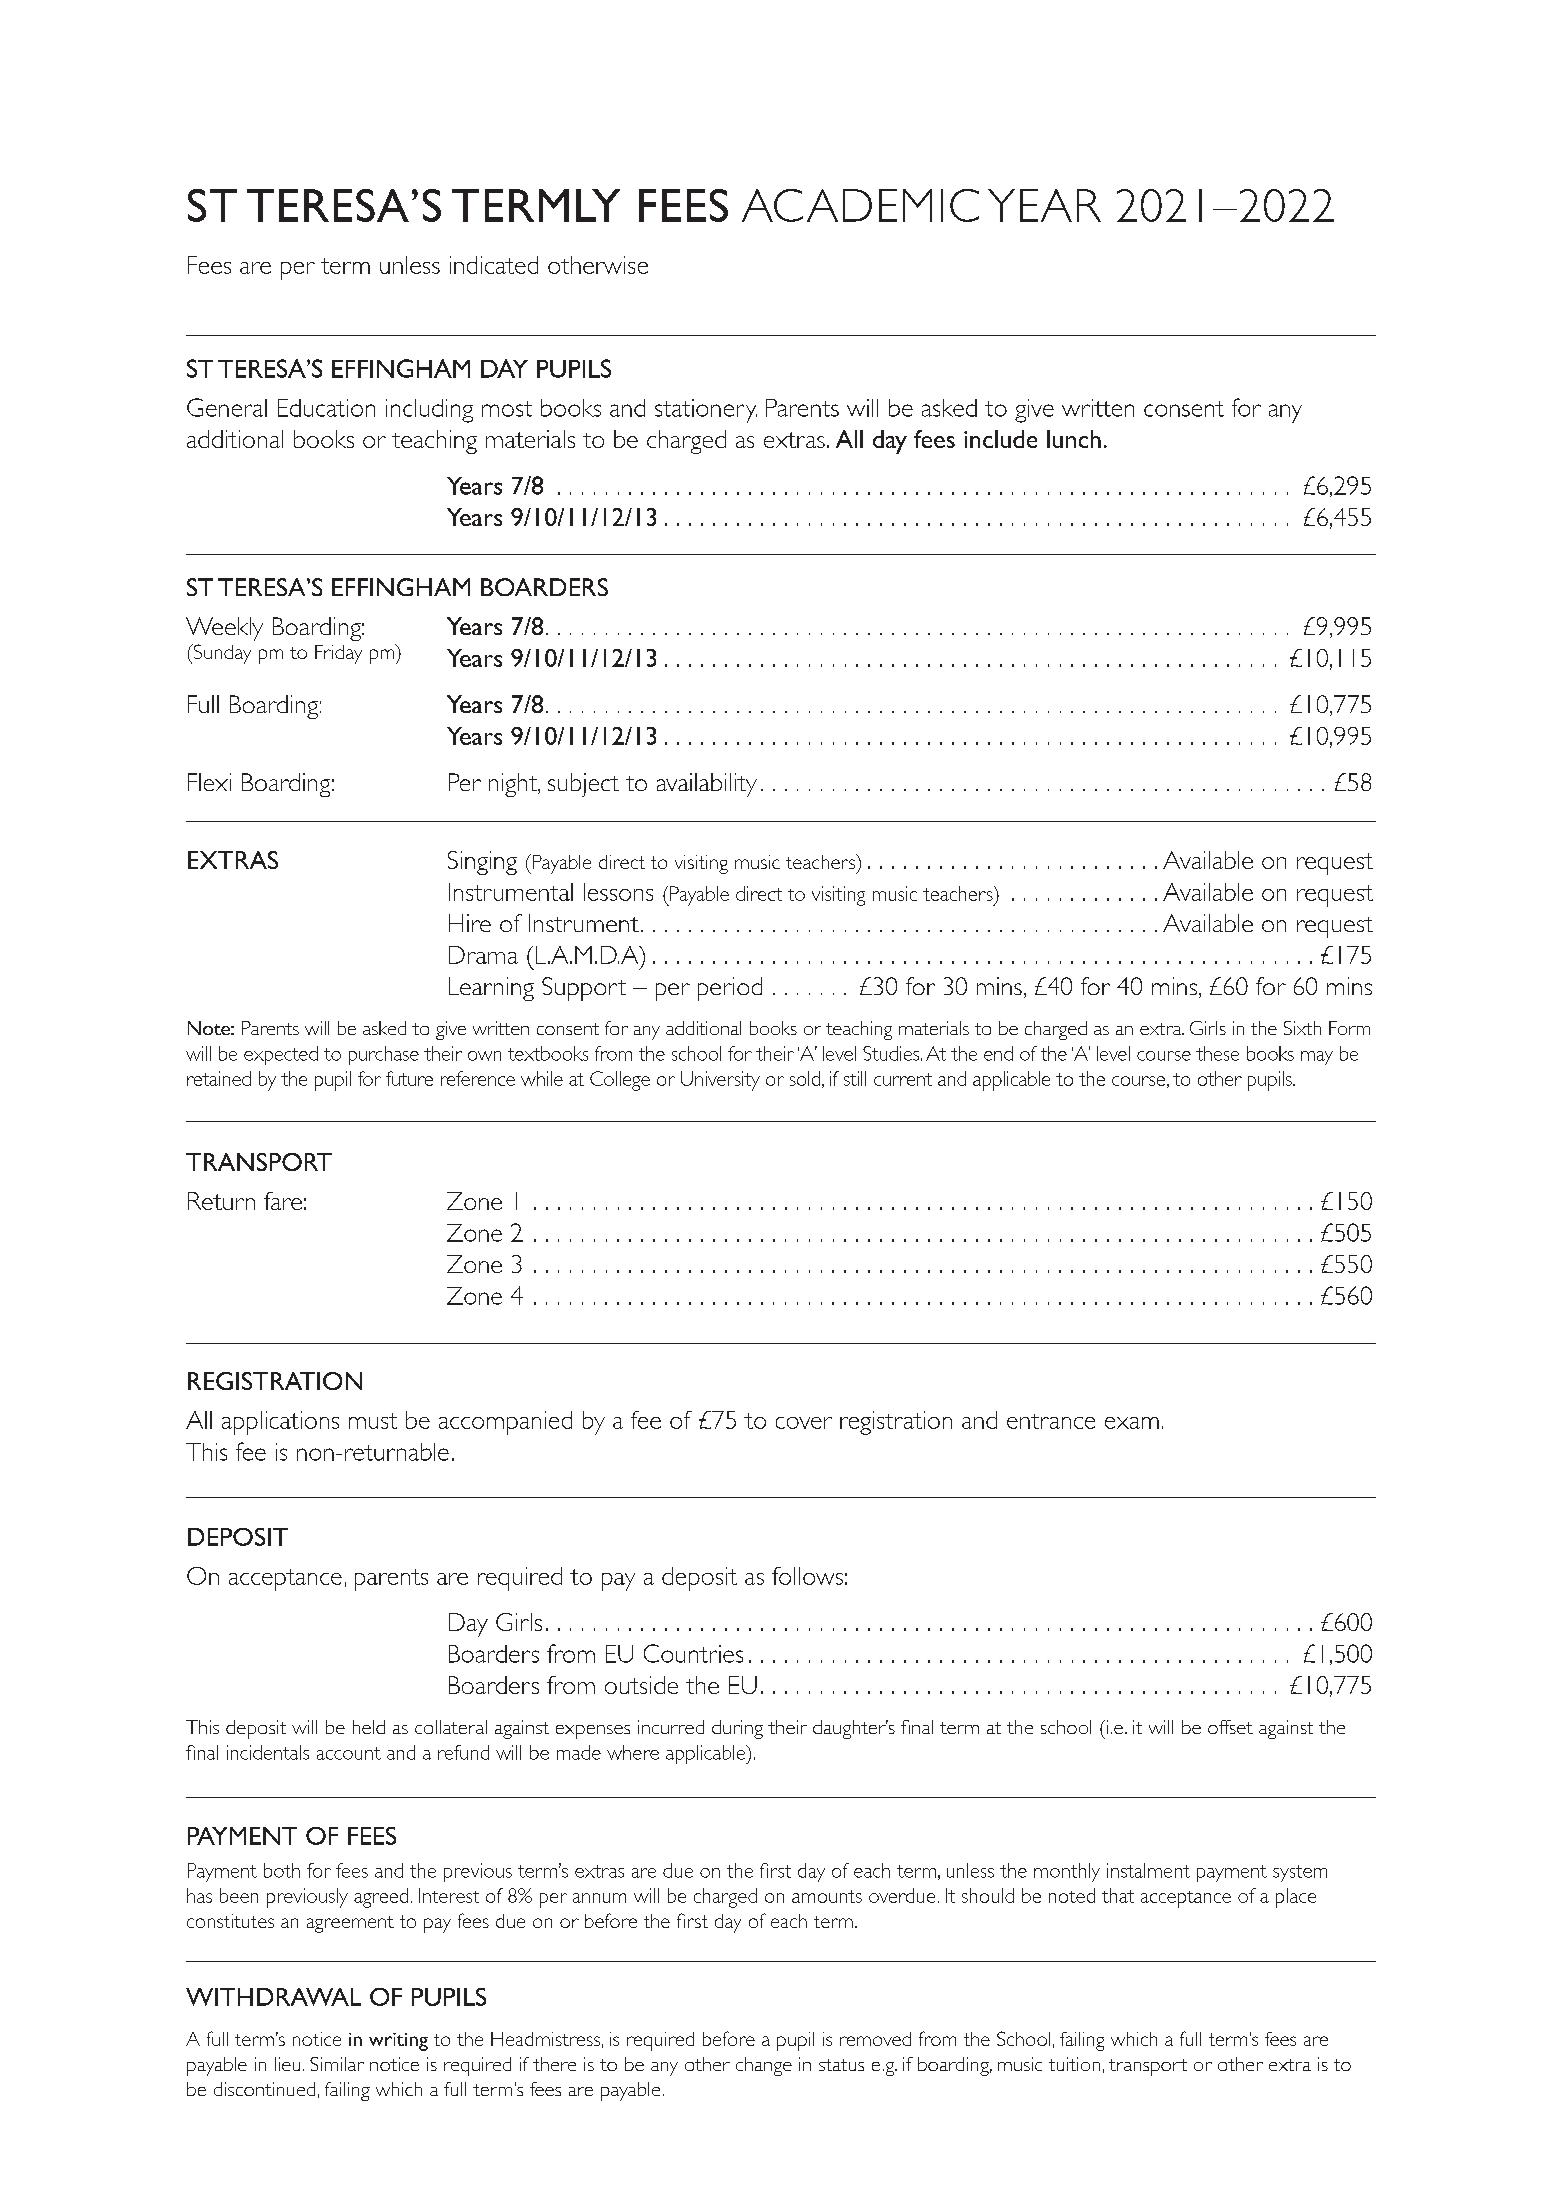  What do you see at coordinates (1217, 1053) in the page?
I see `these` at bounding box center [1217, 1053].
